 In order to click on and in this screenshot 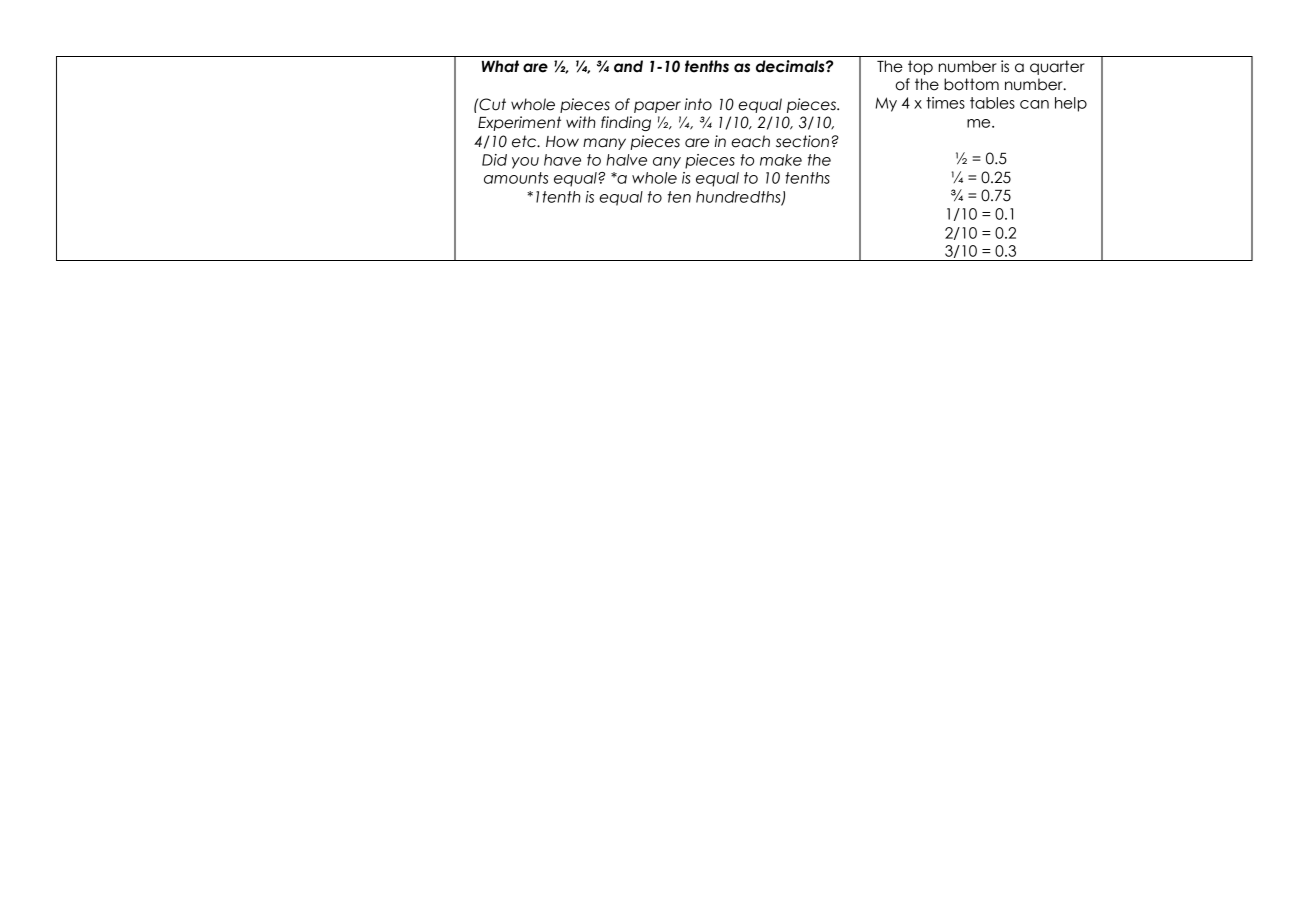, I will do `click(628, 66)`.
